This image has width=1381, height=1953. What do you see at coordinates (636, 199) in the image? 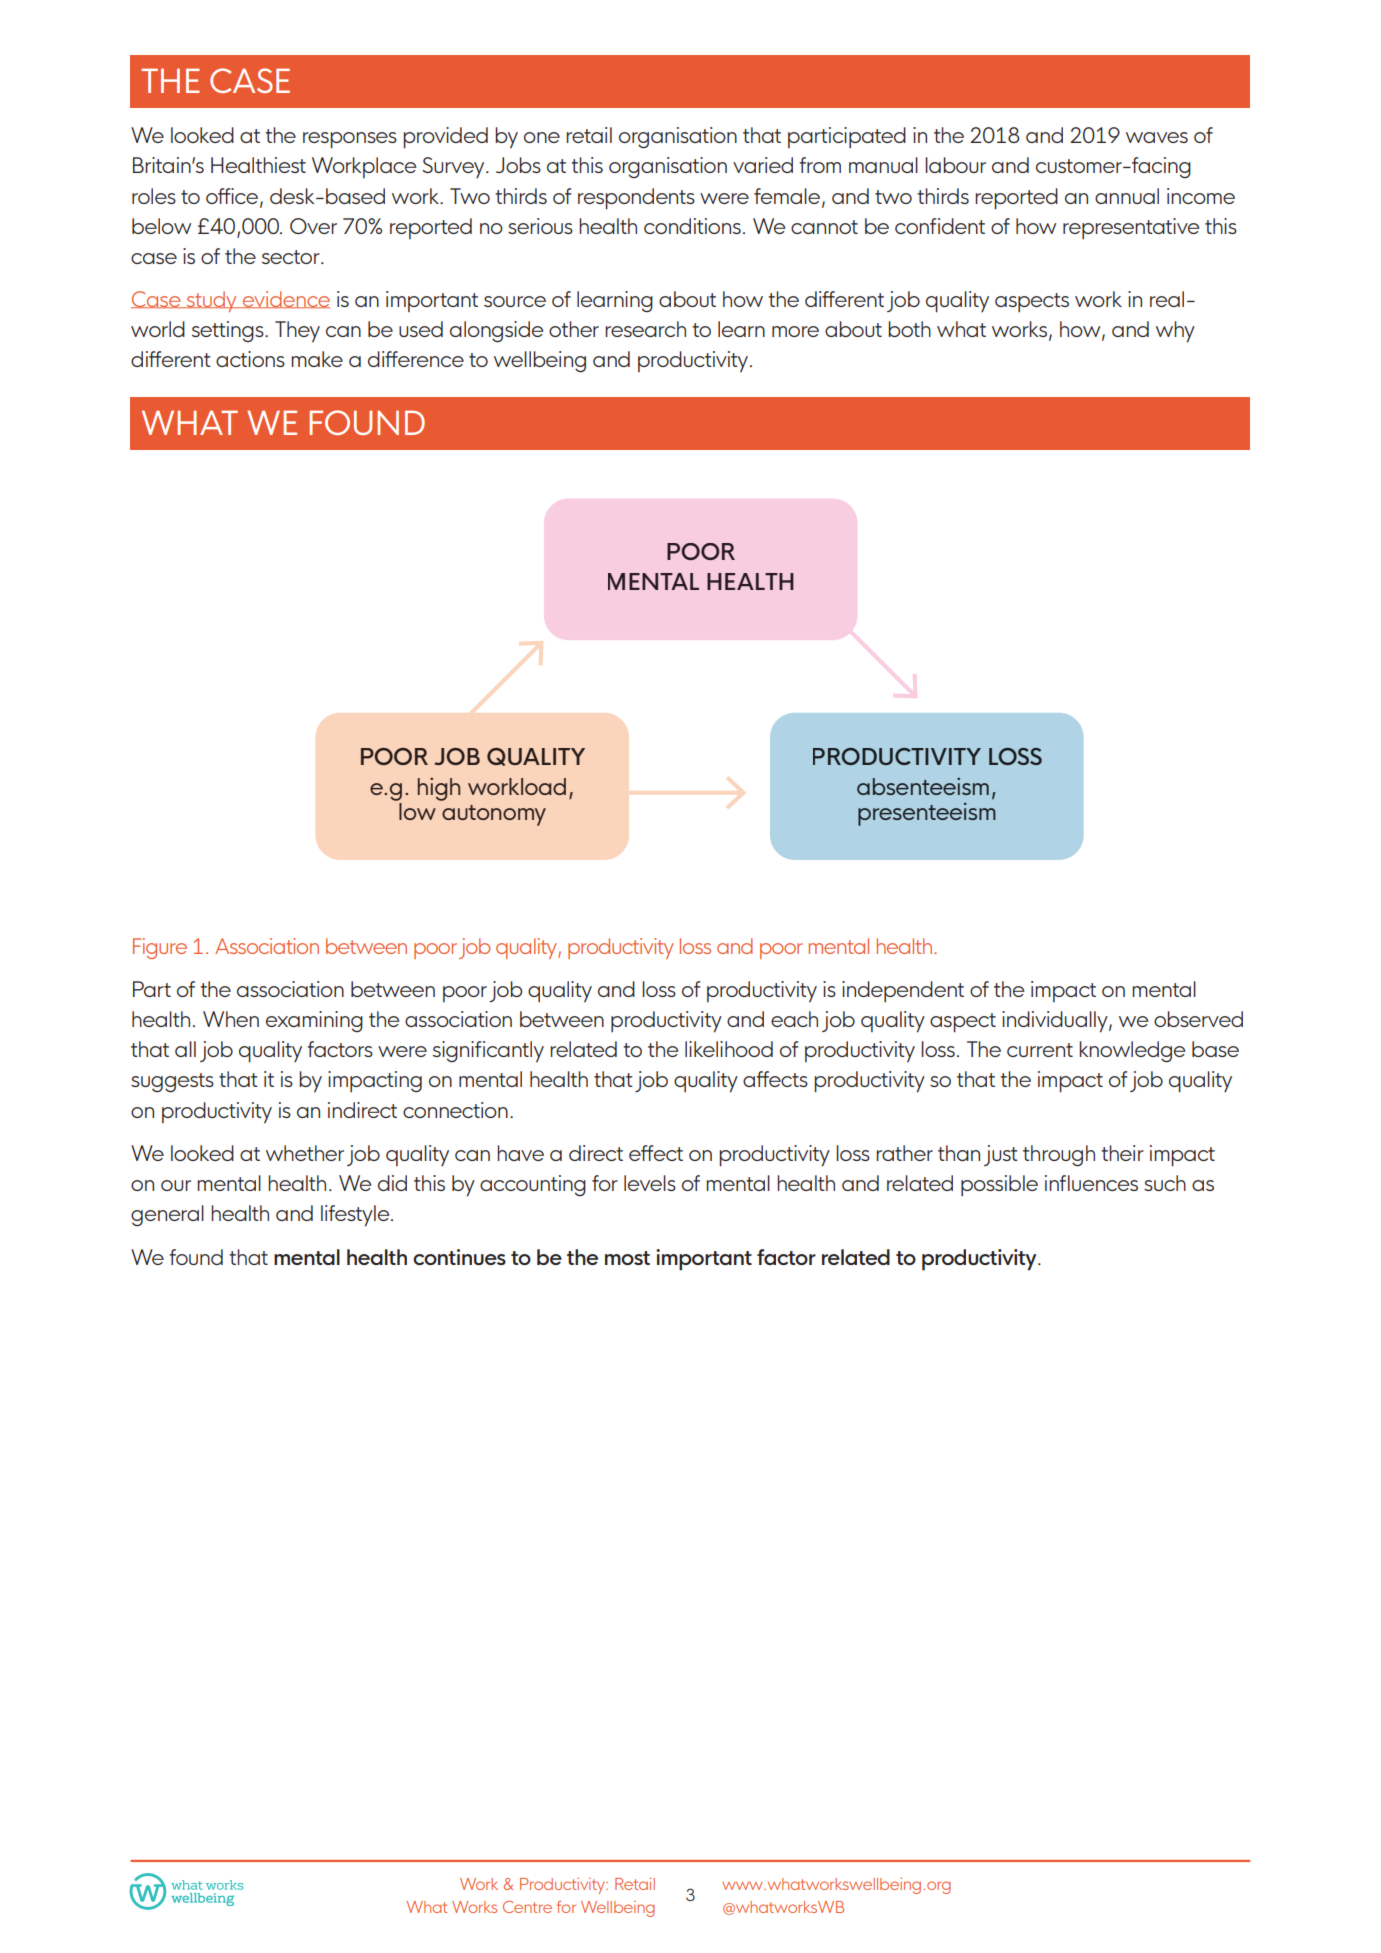
I see `respondents` at bounding box center [636, 199].
